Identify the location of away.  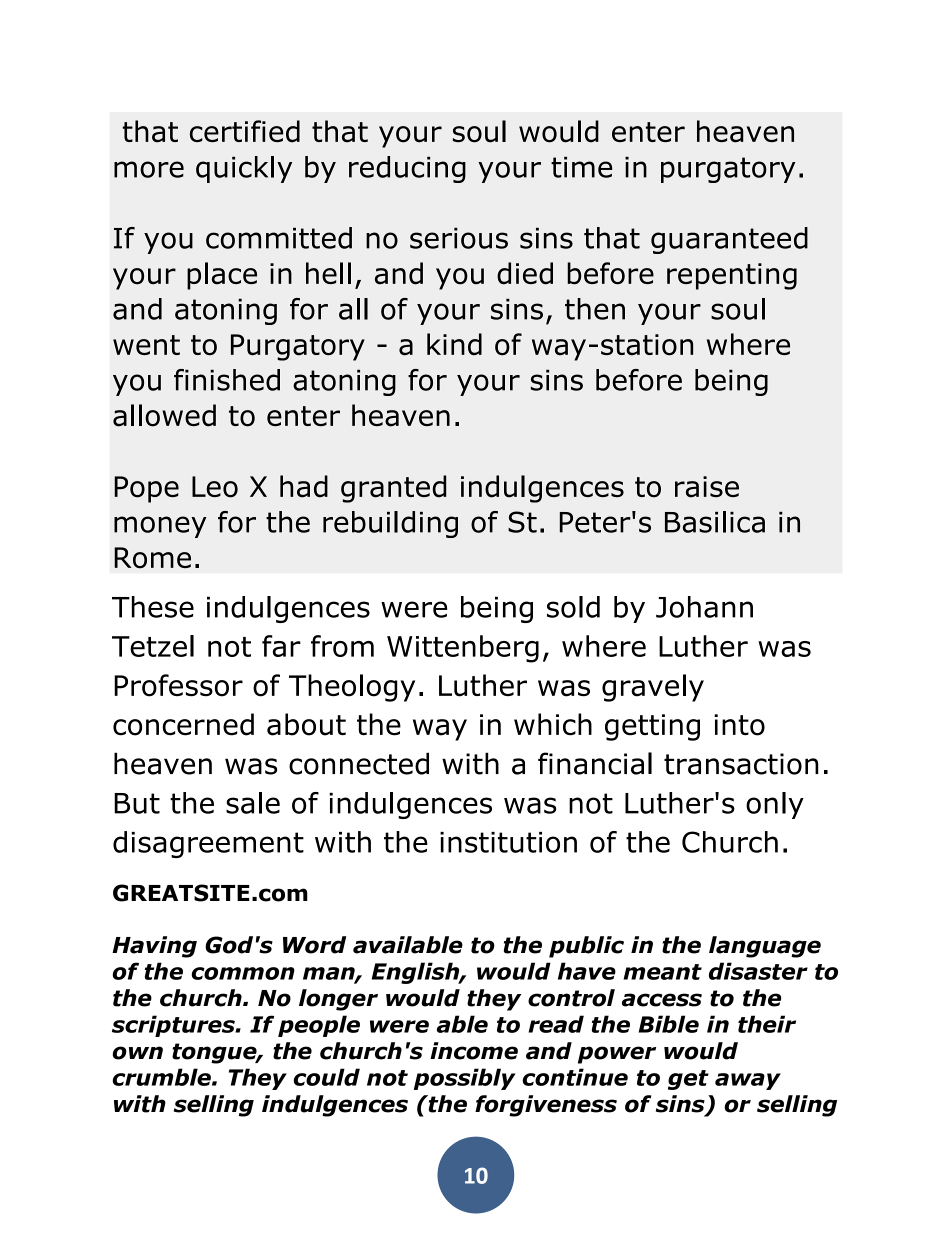
(748, 1081).
